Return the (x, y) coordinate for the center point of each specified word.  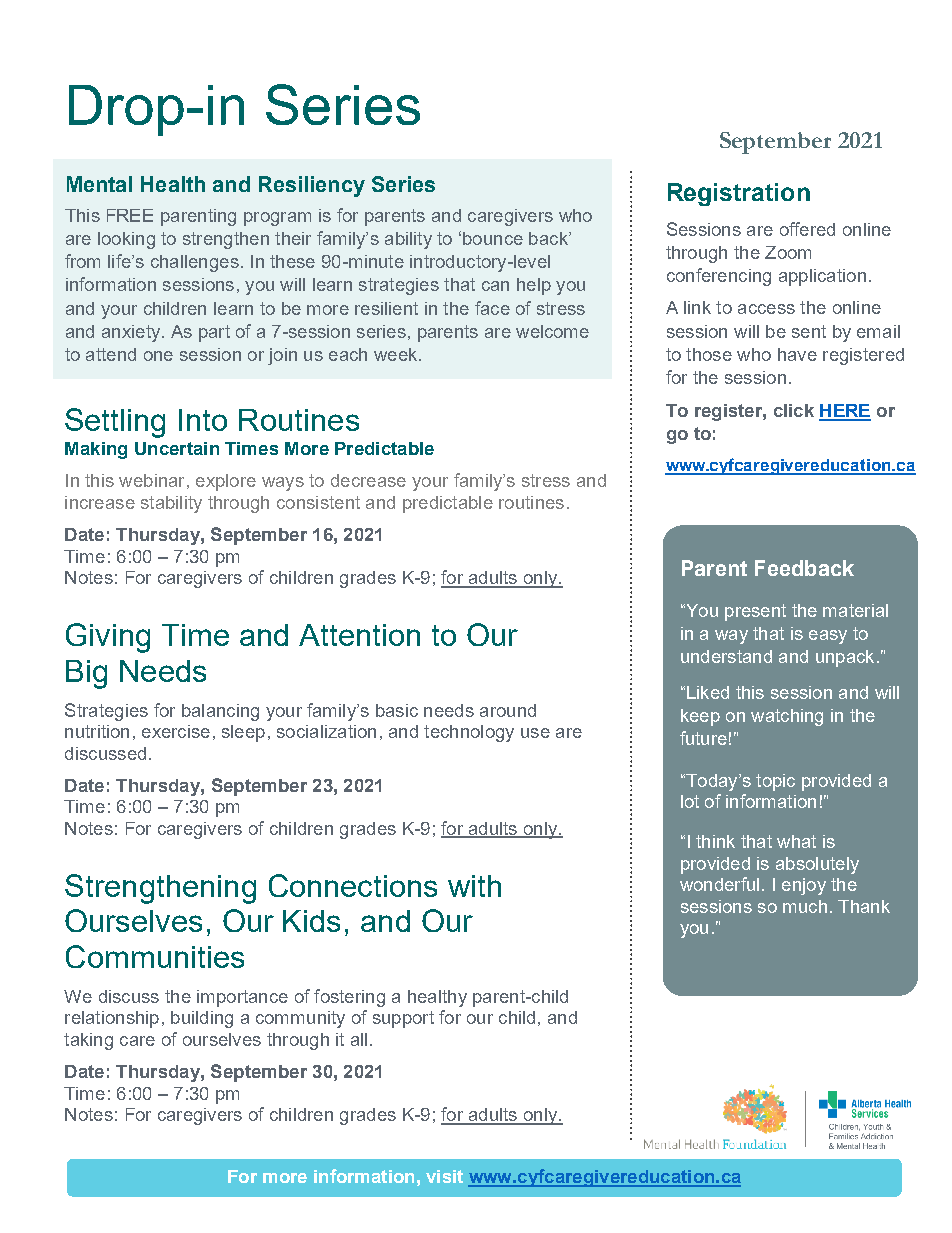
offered (807, 229)
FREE (130, 215)
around (508, 710)
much (805, 906)
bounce (493, 238)
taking (88, 1041)
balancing (220, 712)
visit (444, 1176)
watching (787, 717)
